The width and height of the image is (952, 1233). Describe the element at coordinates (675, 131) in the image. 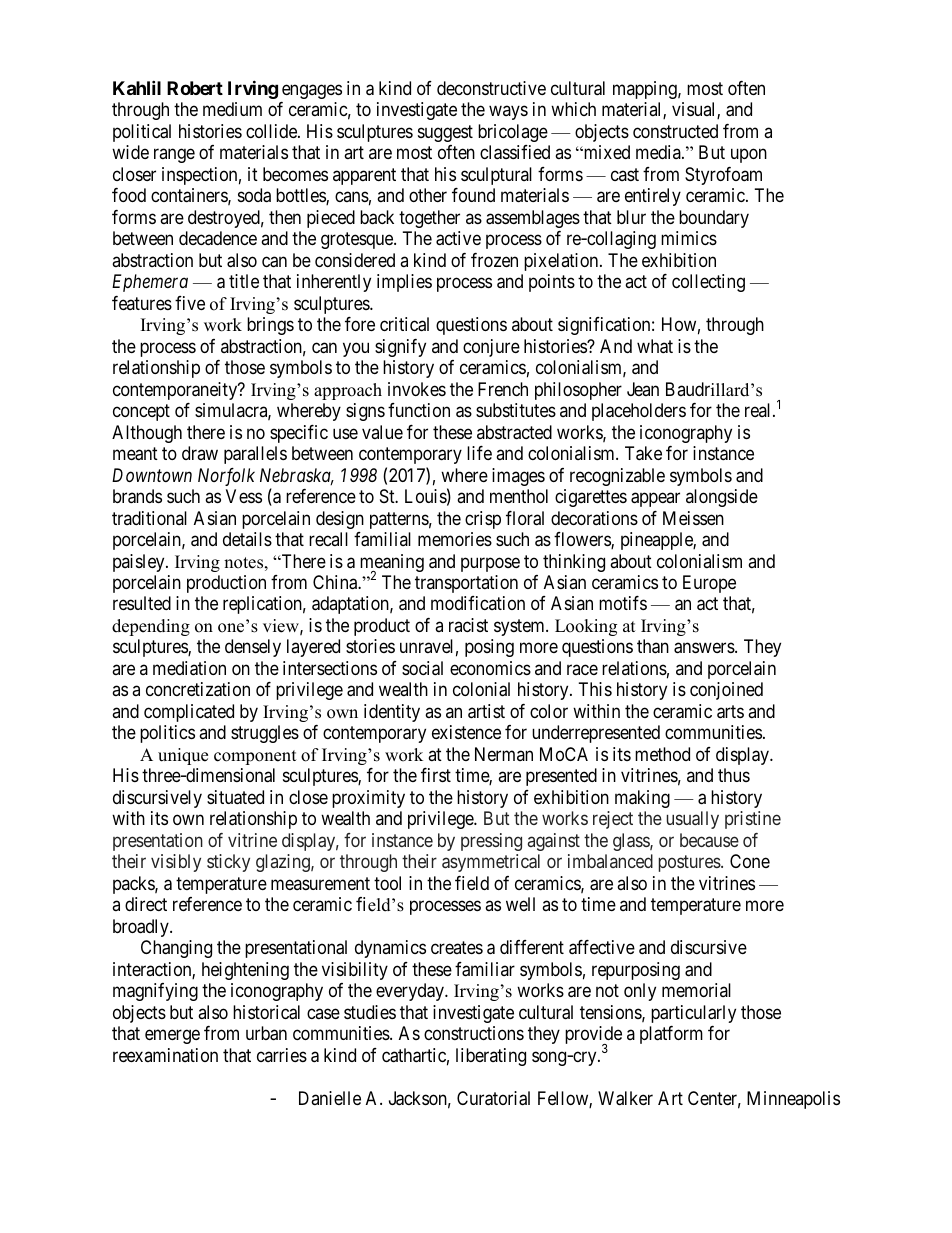

I see `constructed` at that location.
